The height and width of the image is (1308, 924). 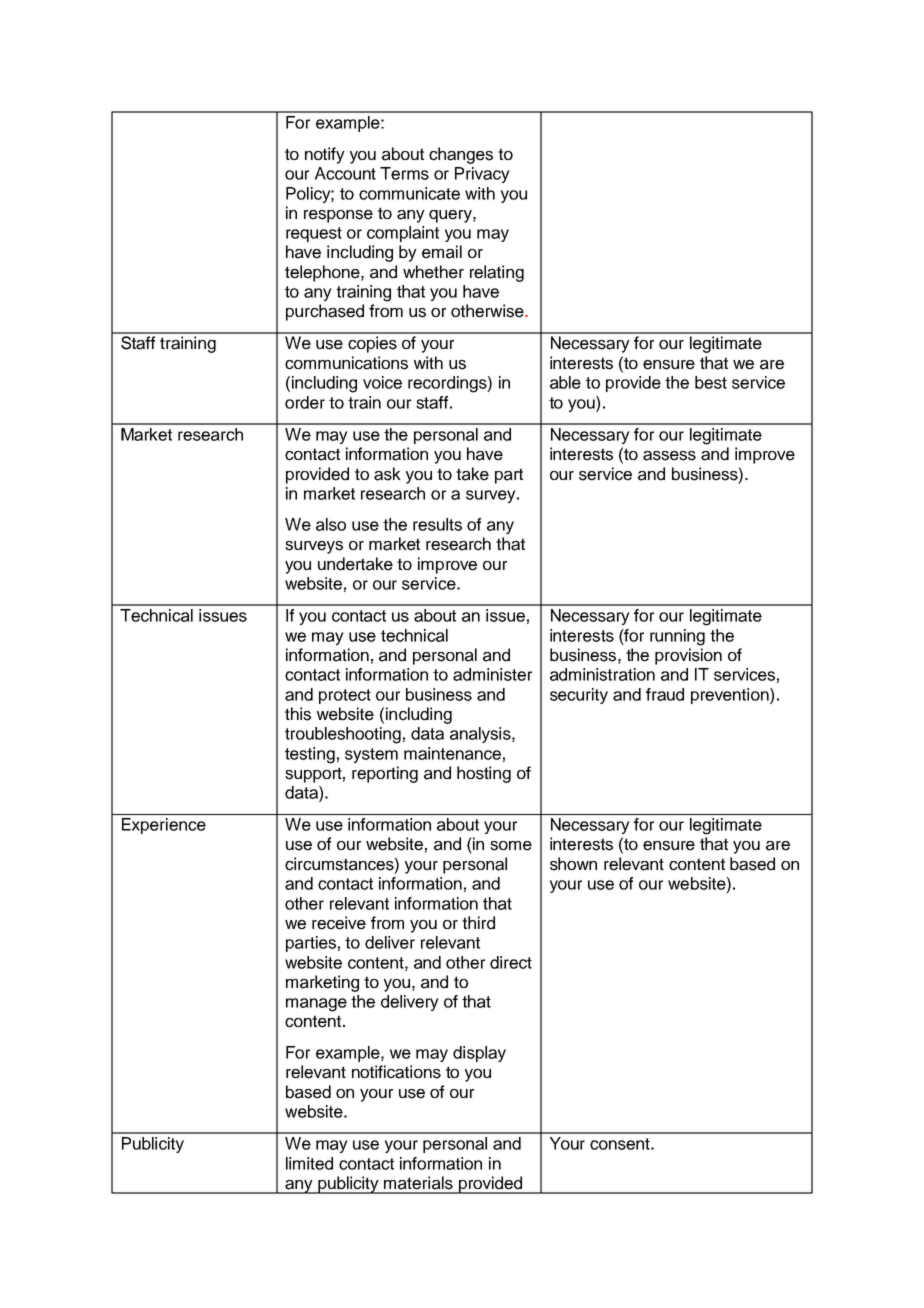 What do you see at coordinates (492, 674) in the image?
I see `administer` at bounding box center [492, 674].
